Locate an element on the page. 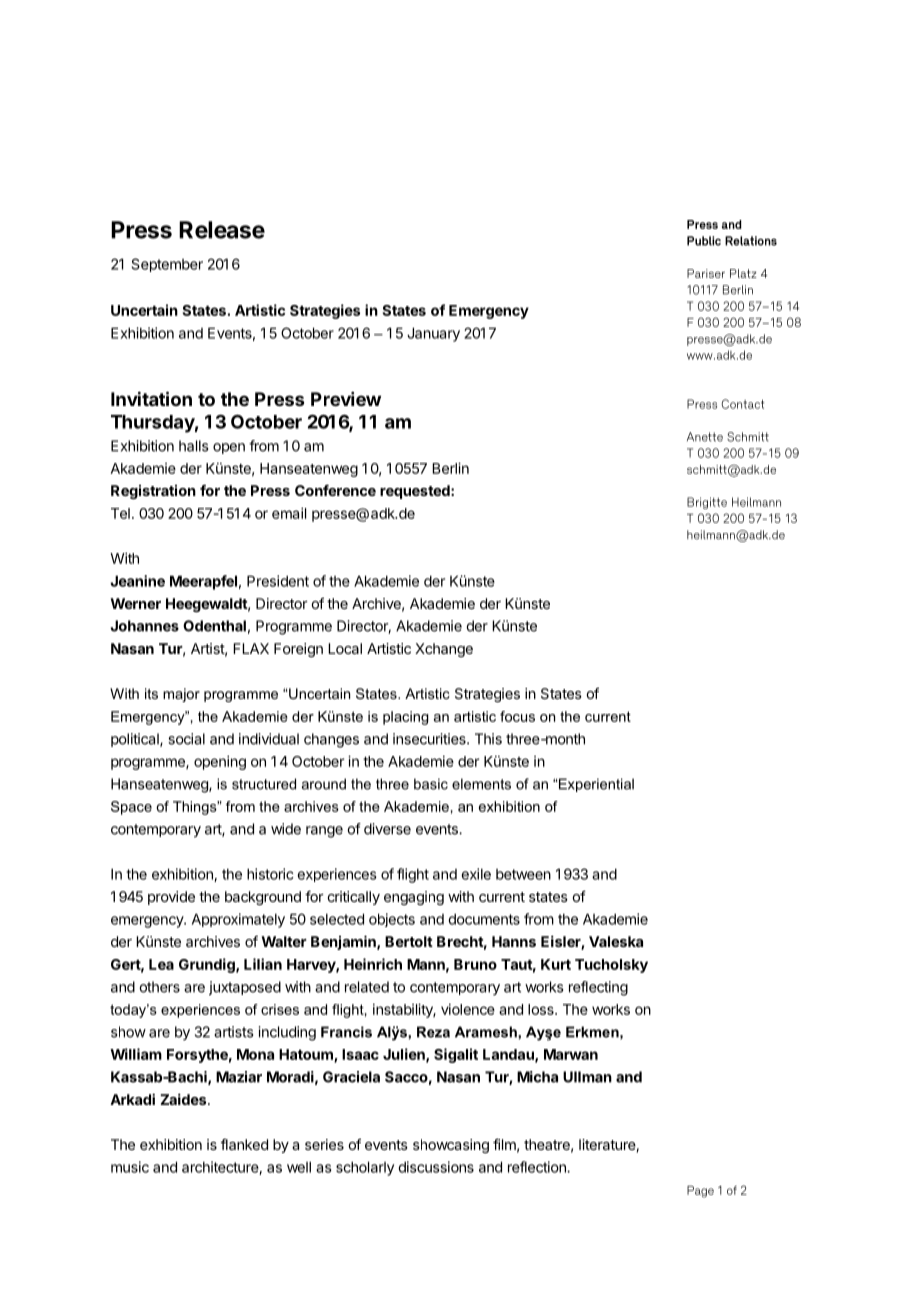 The height and width of the page is (1309, 924). September is located at coordinates (167, 265).
